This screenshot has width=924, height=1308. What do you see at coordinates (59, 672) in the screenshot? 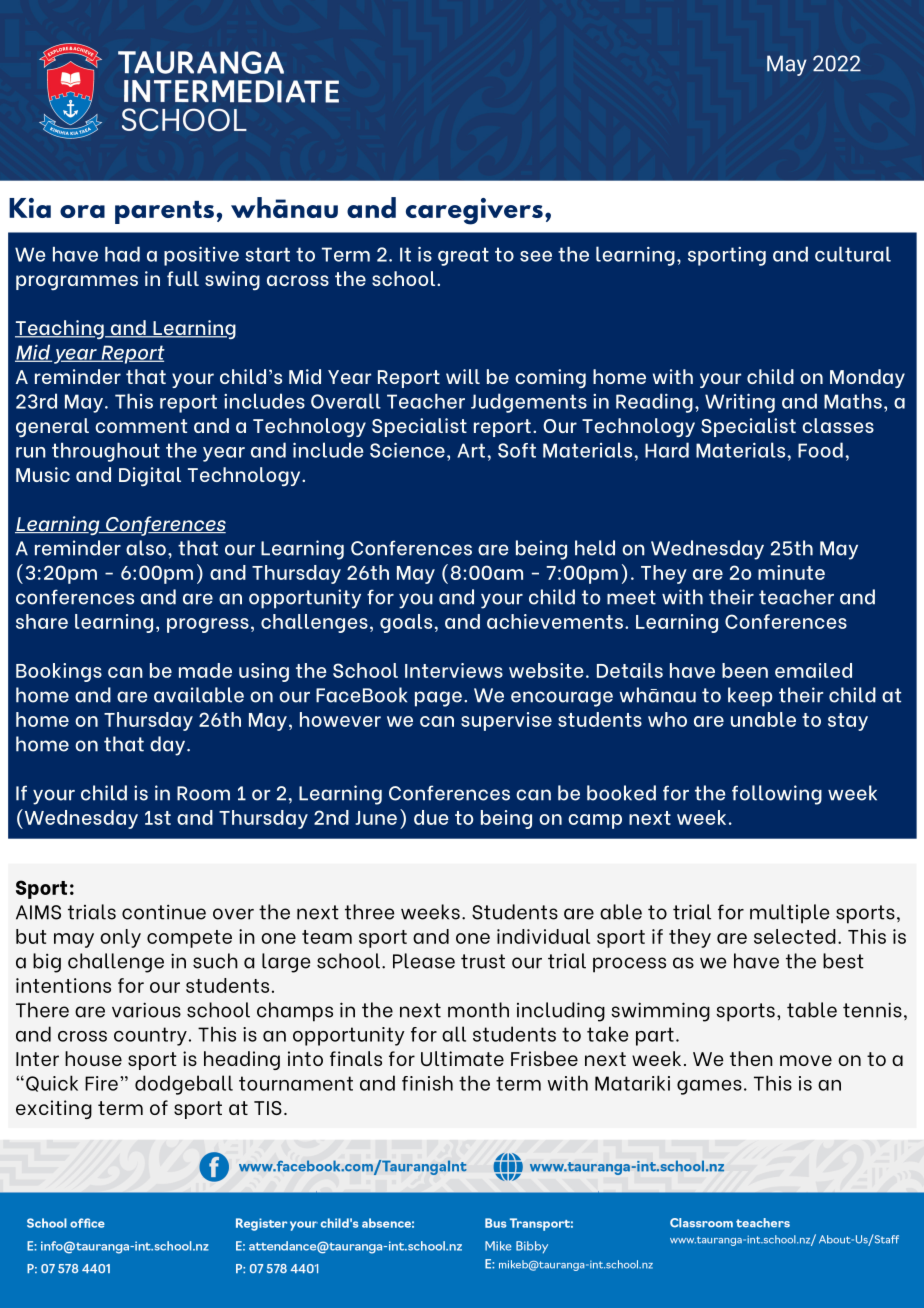
I see `Bookings` at bounding box center [59, 672].
